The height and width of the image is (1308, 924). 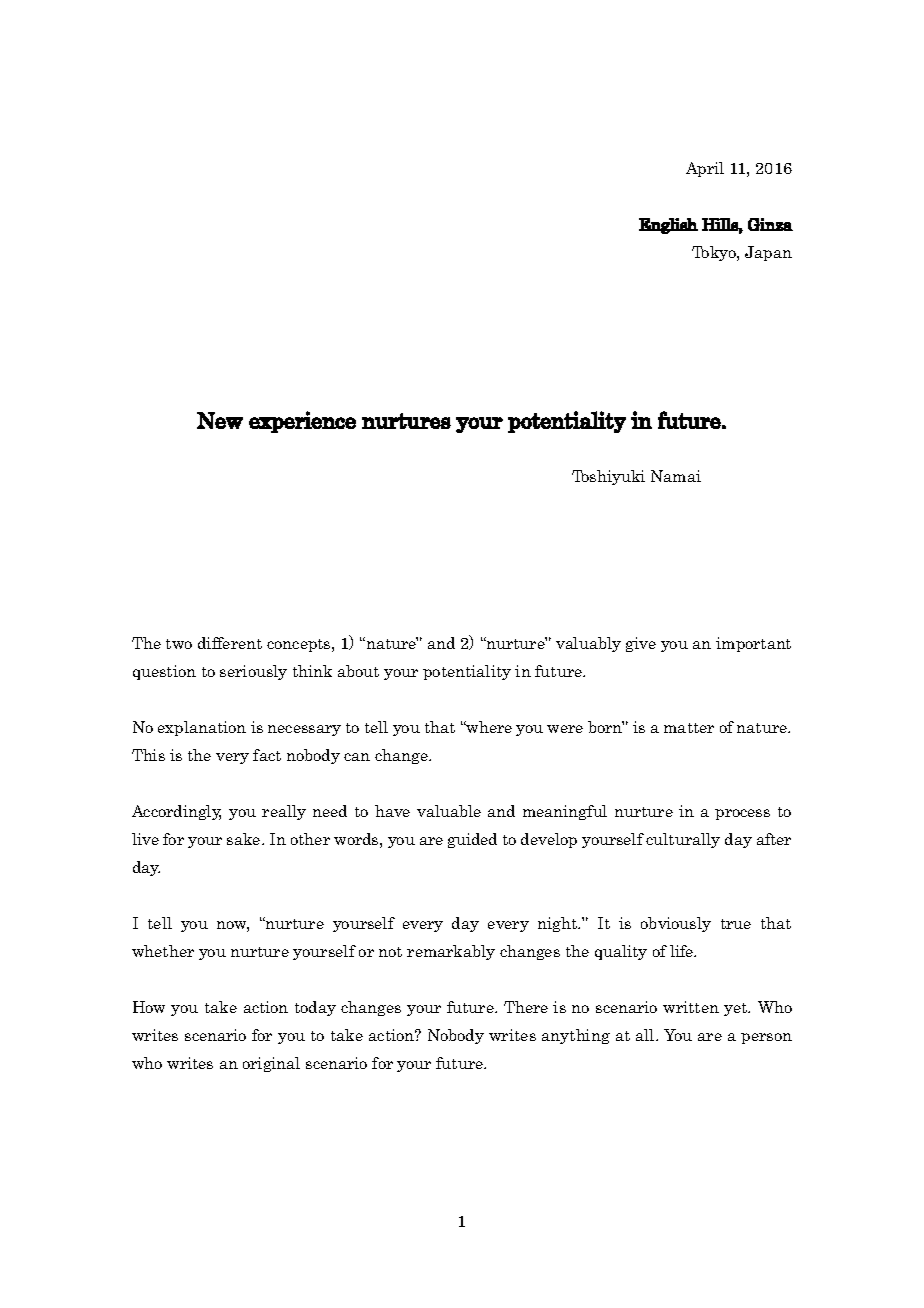 What do you see at coordinates (271, 1064) in the image?
I see `original` at bounding box center [271, 1064].
